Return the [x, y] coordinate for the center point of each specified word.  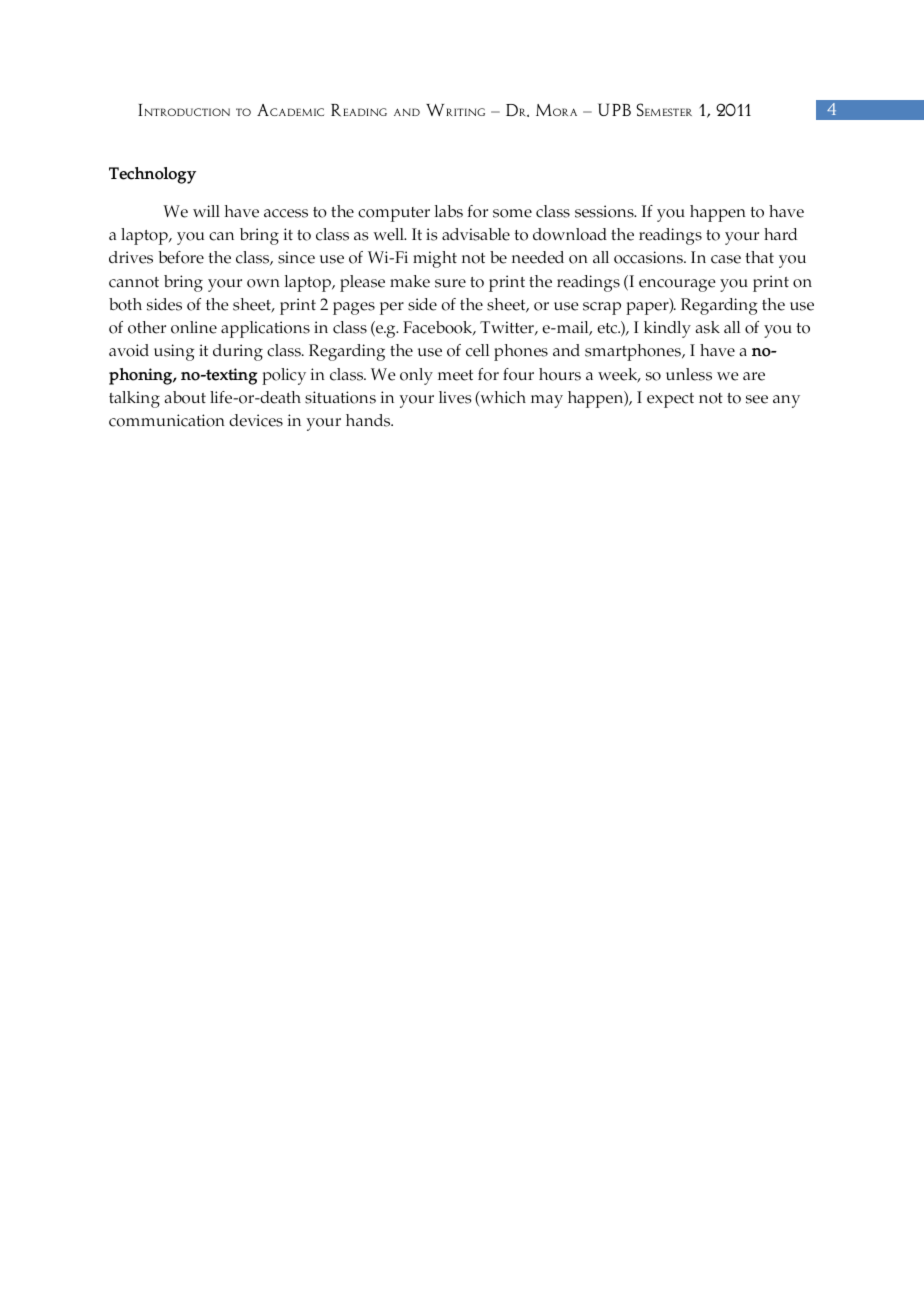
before [181, 257]
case [726, 259]
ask [708, 327]
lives [455, 397]
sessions [605, 211]
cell [477, 350]
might [435, 259]
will [206, 211]
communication [167, 420]
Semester [664, 109]
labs [449, 211]
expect [670, 400]
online [194, 327]
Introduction [184, 110]
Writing [455, 110]
